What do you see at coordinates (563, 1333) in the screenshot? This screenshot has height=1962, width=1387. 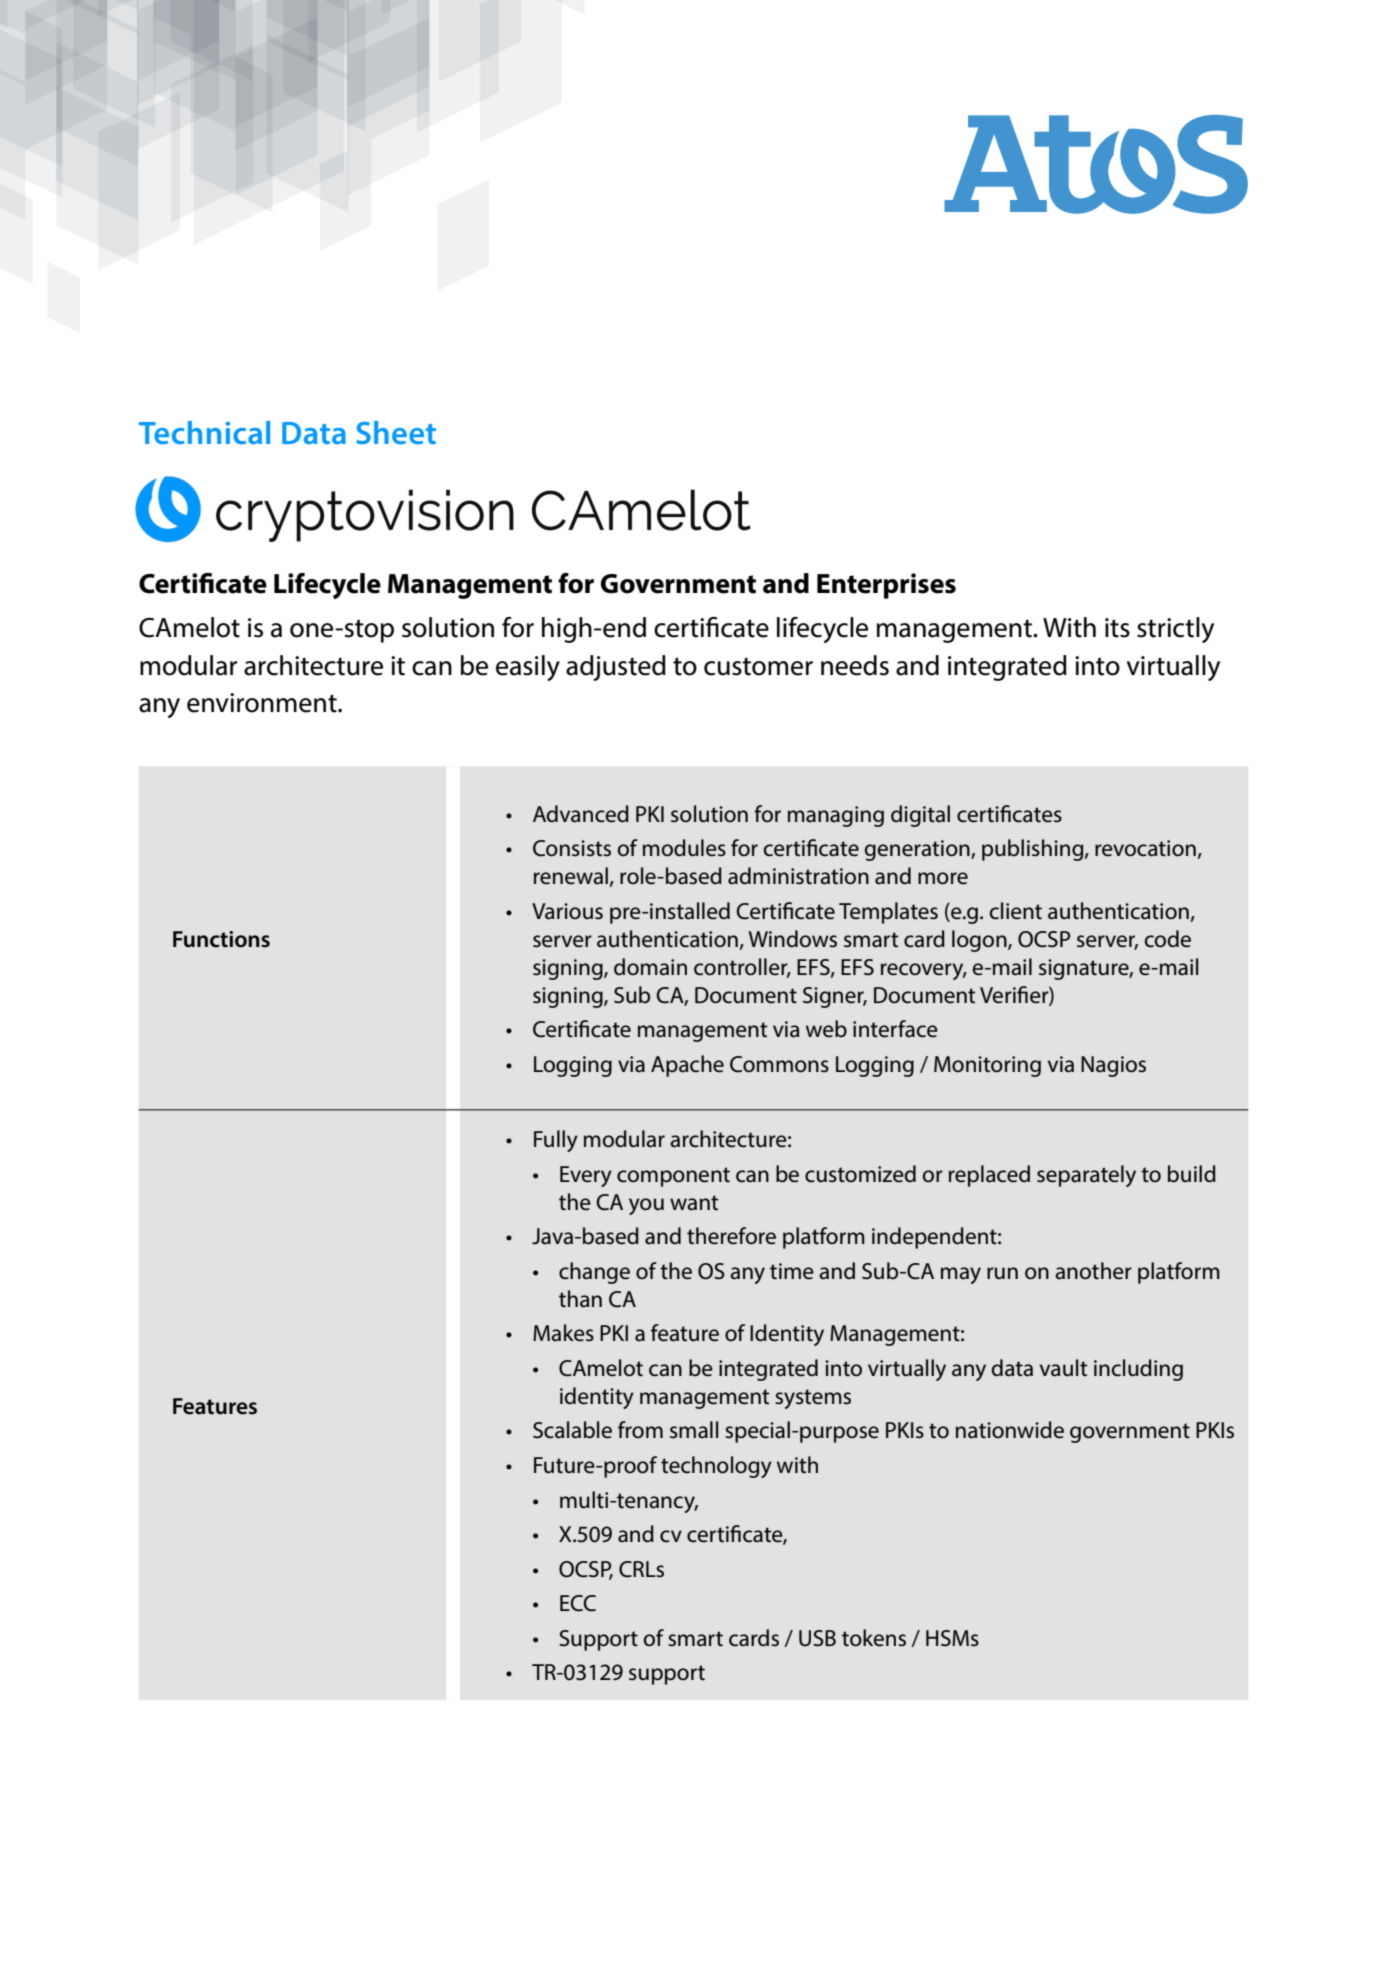 I see `Makes` at bounding box center [563, 1333].
